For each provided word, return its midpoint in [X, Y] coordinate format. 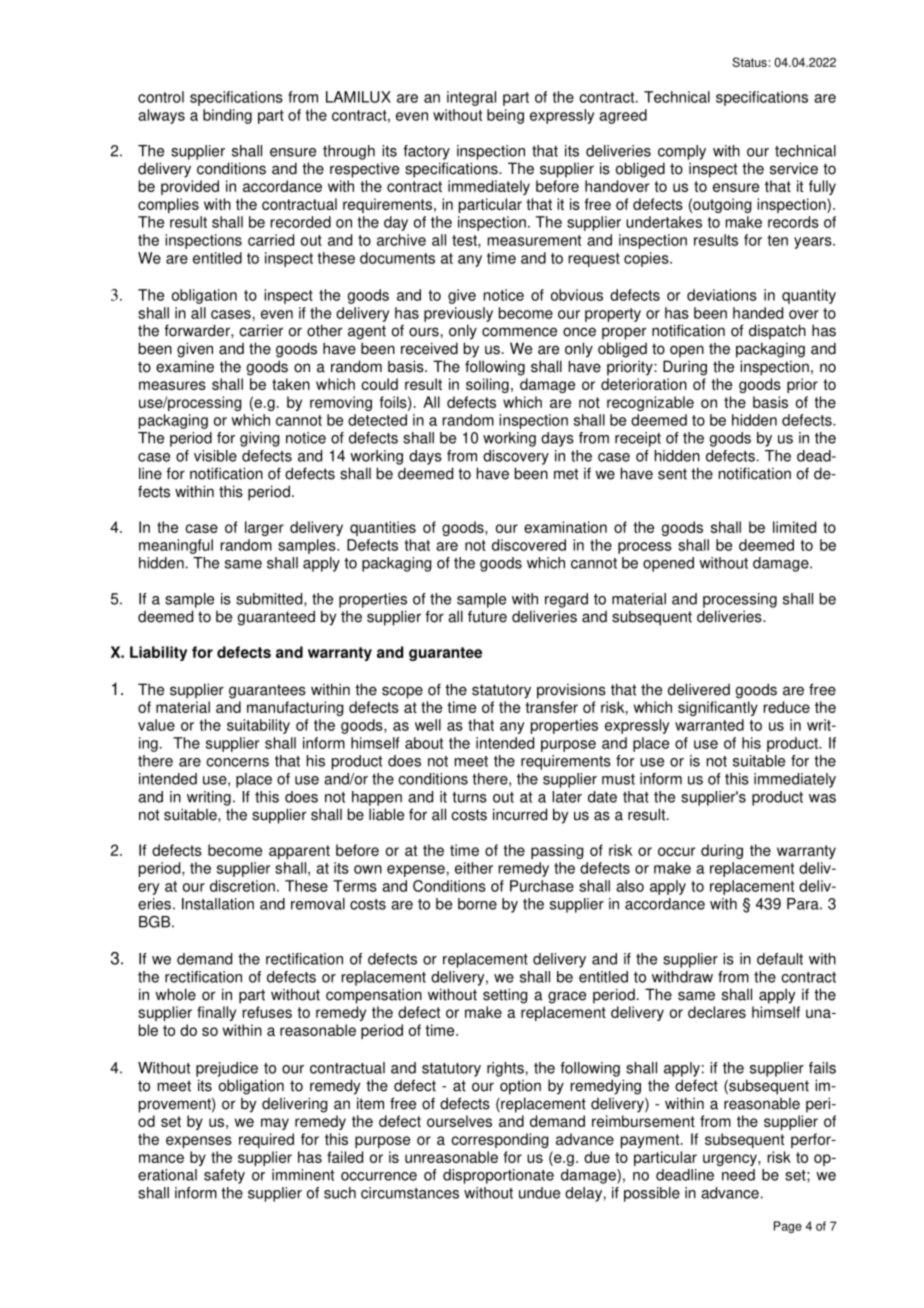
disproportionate [498, 1176]
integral [471, 98]
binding [227, 116]
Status [749, 62]
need [738, 1175]
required [266, 1140]
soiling [487, 385]
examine [185, 366]
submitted [270, 600]
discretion [242, 886]
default [780, 959]
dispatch [777, 332]
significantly [718, 708]
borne [477, 904]
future [487, 616]
